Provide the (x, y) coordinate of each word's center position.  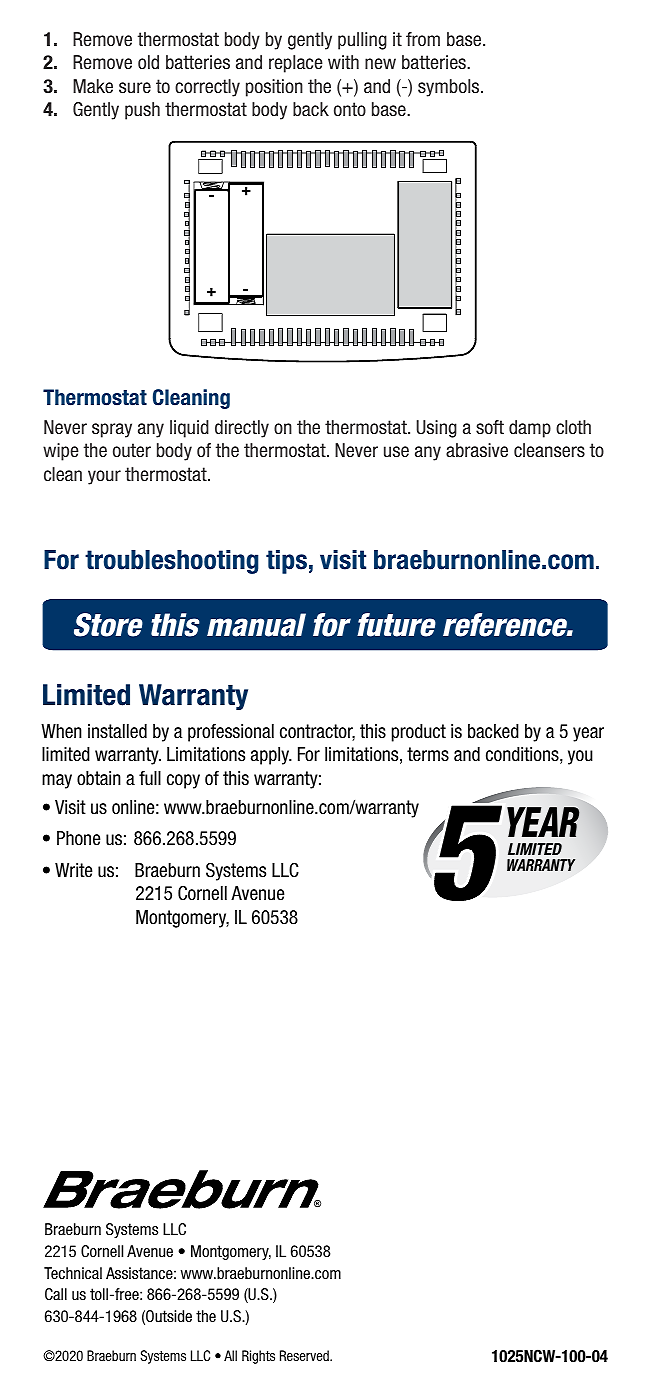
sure (135, 88)
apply (271, 756)
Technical (73, 1273)
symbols (450, 88)
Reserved (305, 1355)
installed (117, 731)
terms (428, 754)
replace (296, 64)
